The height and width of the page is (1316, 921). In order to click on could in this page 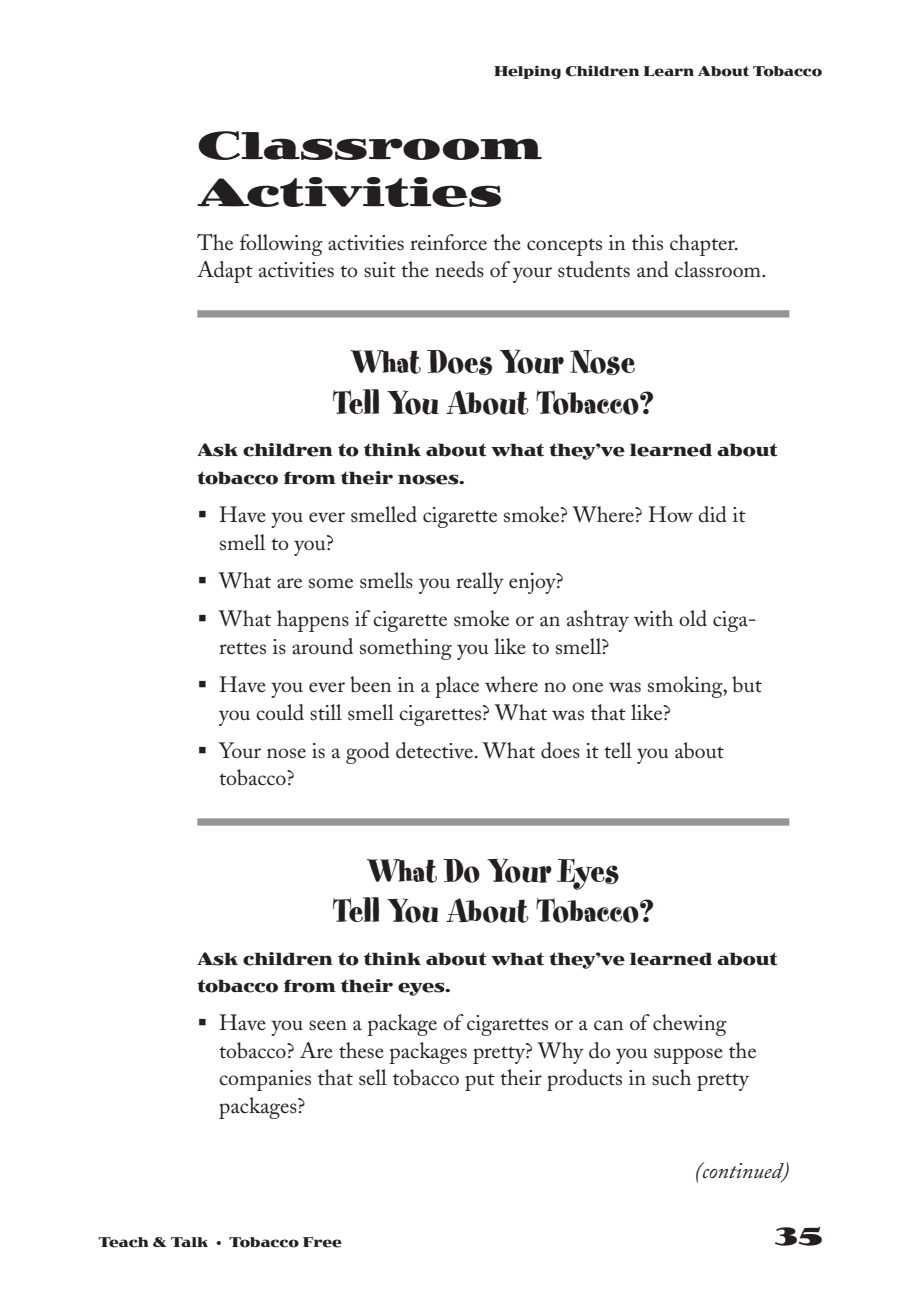, I will do `click(280, 712)`.
